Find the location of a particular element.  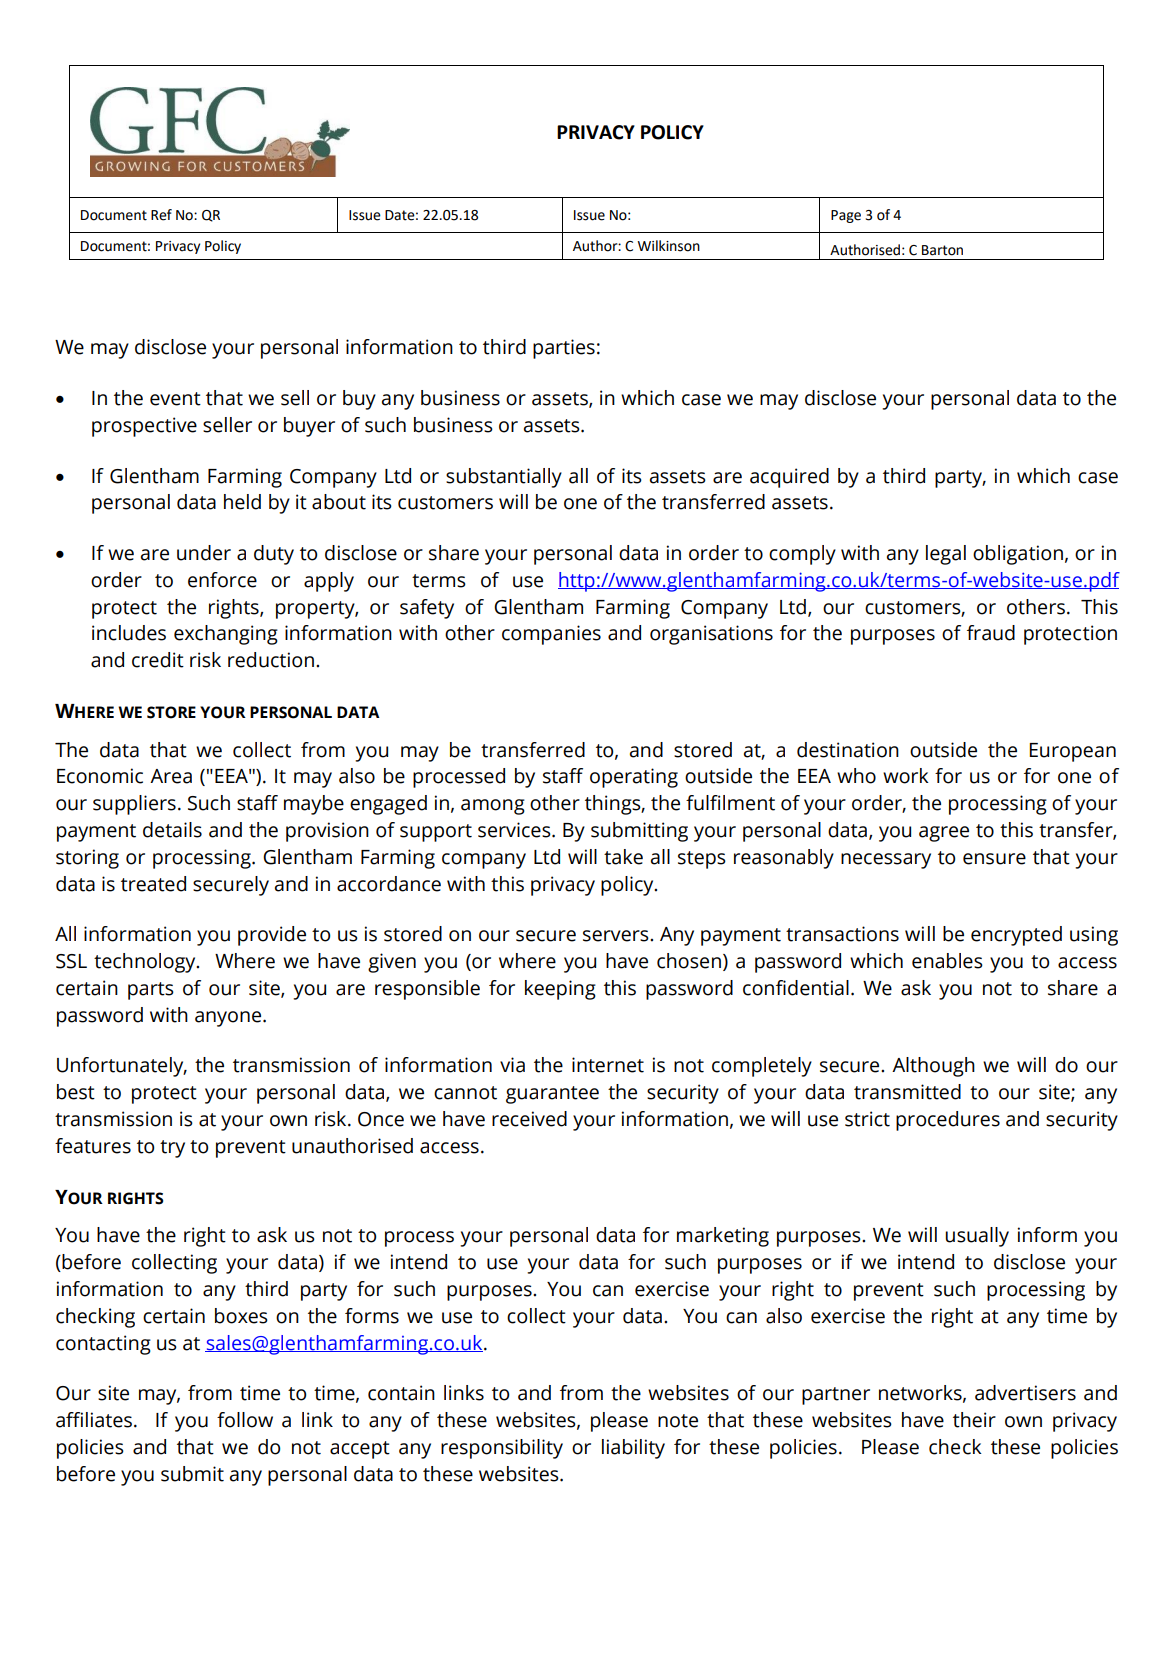

follow is located at coordinates (245, 1420).
